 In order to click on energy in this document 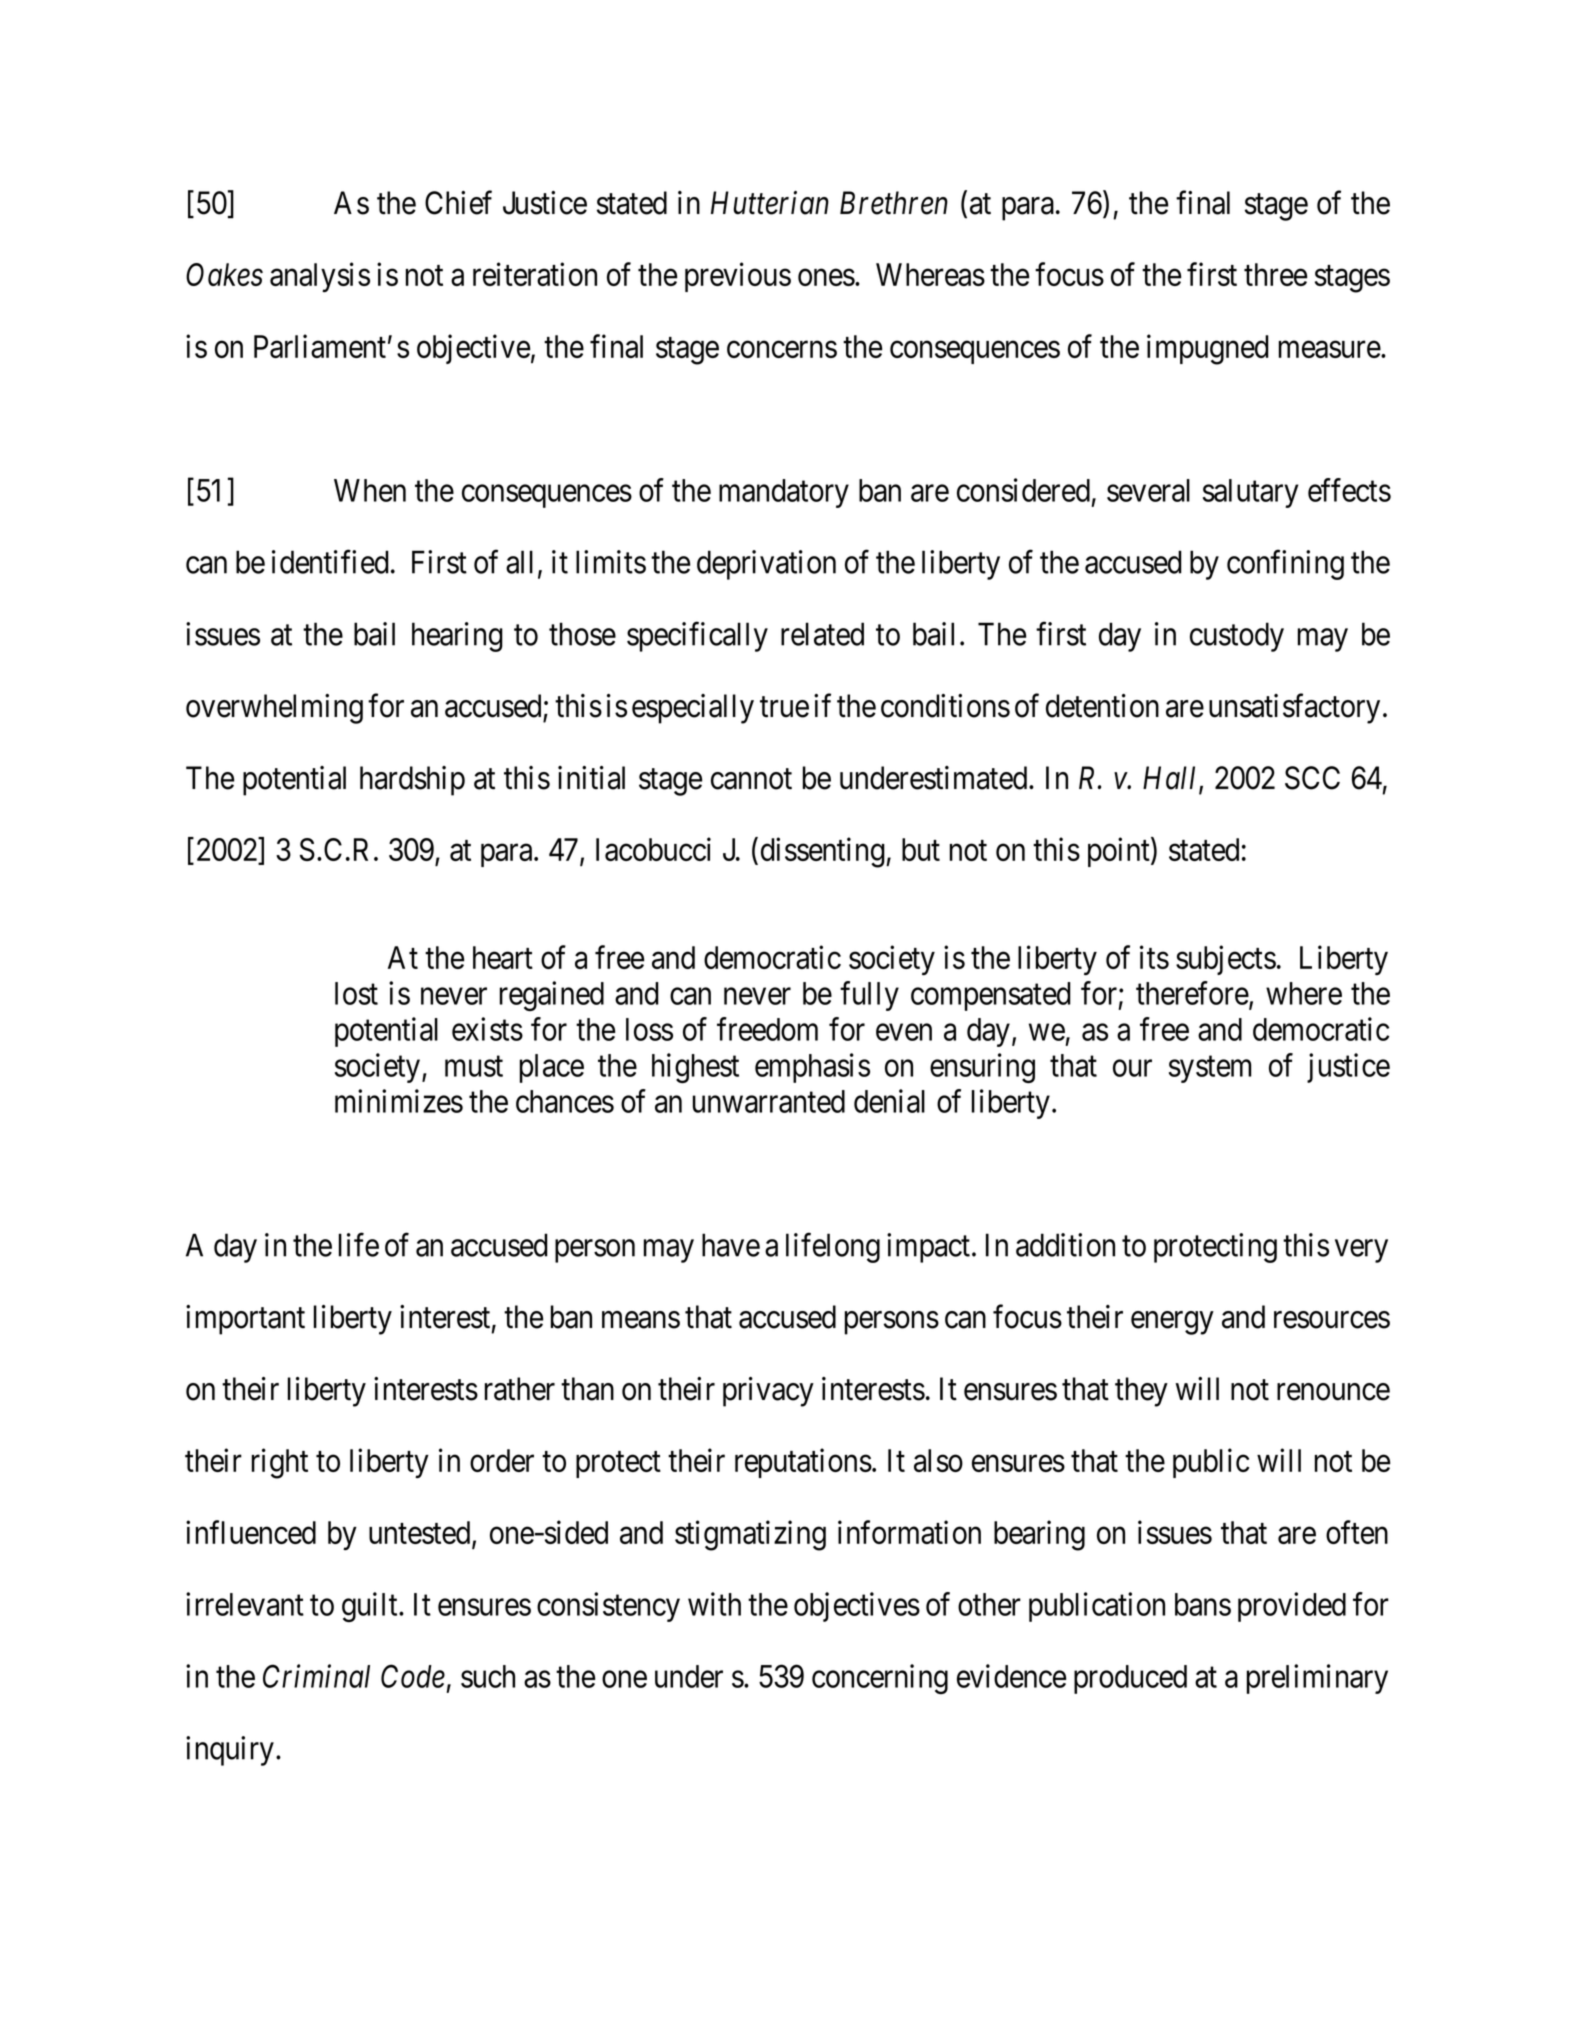, I will do `click(1172, 1323)`.
